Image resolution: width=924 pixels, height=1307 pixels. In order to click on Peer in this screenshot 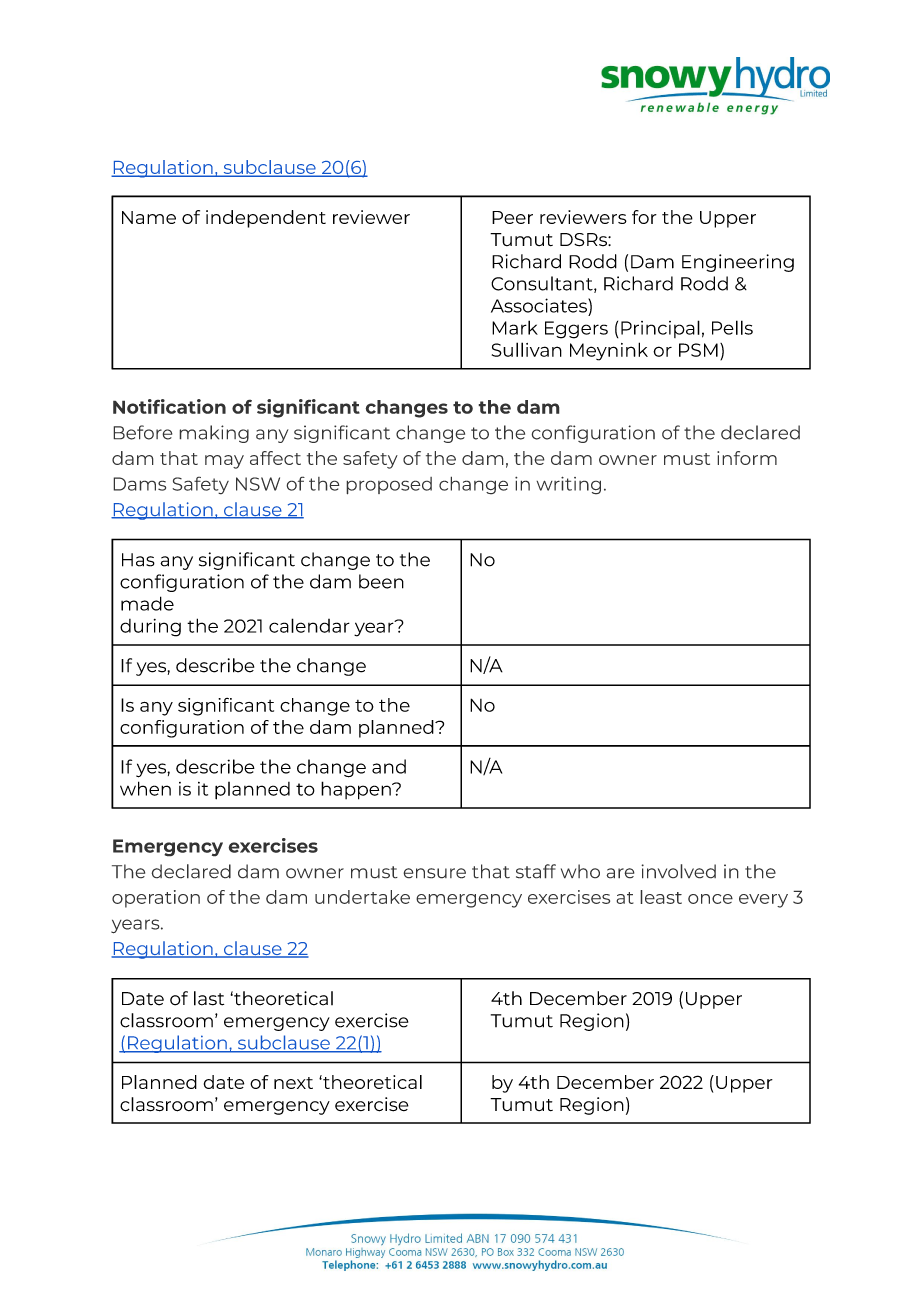, I will do `click(512, 217)`.
